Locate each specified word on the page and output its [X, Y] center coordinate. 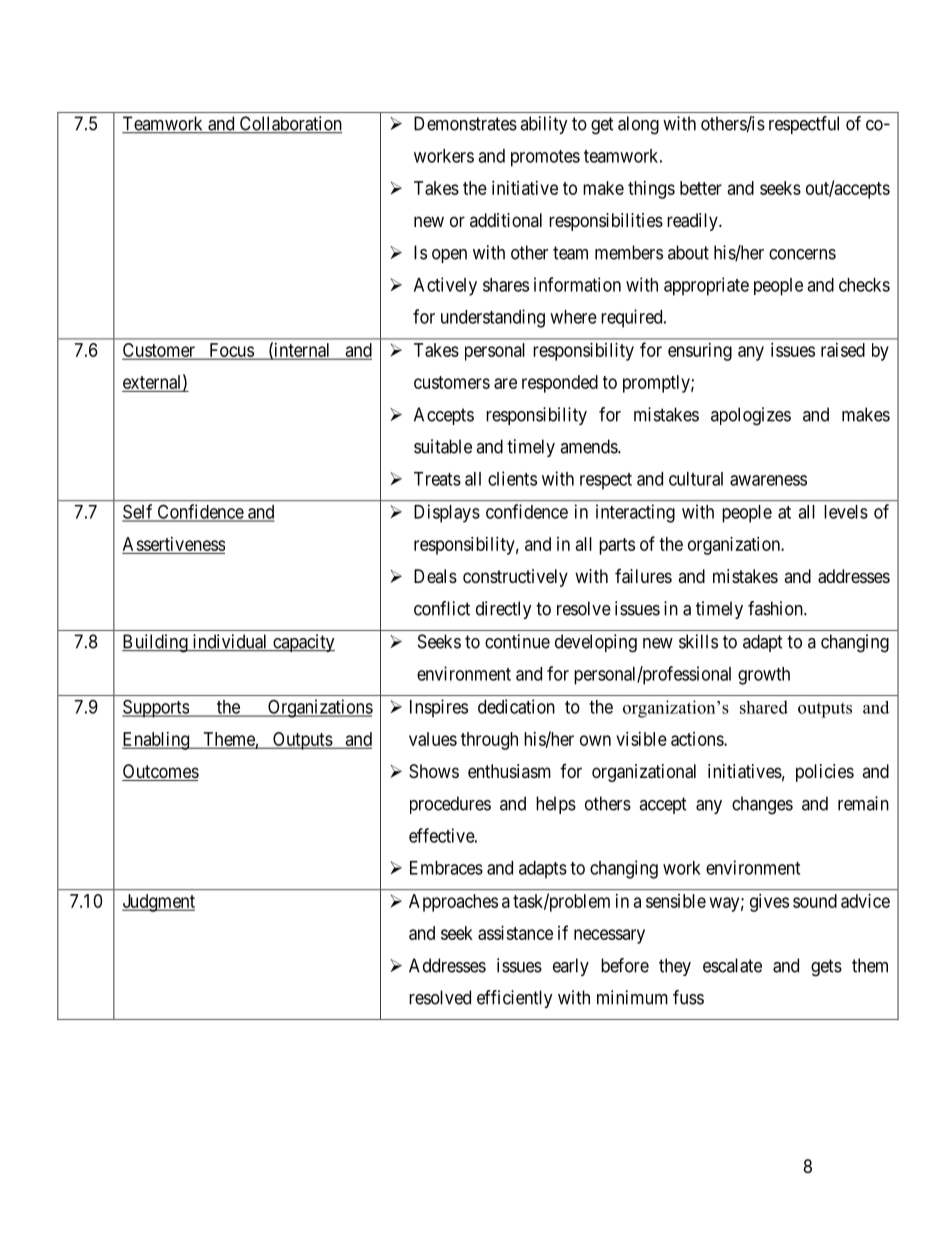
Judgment [158, 903]
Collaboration [289, 124]
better [701, 188]
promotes [545, 158]
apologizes [751, 416]
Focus [231, 351]
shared [764, 707]
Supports [156, 708]
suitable [443, 446]
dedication [516, 706]
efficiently [515, 999]
